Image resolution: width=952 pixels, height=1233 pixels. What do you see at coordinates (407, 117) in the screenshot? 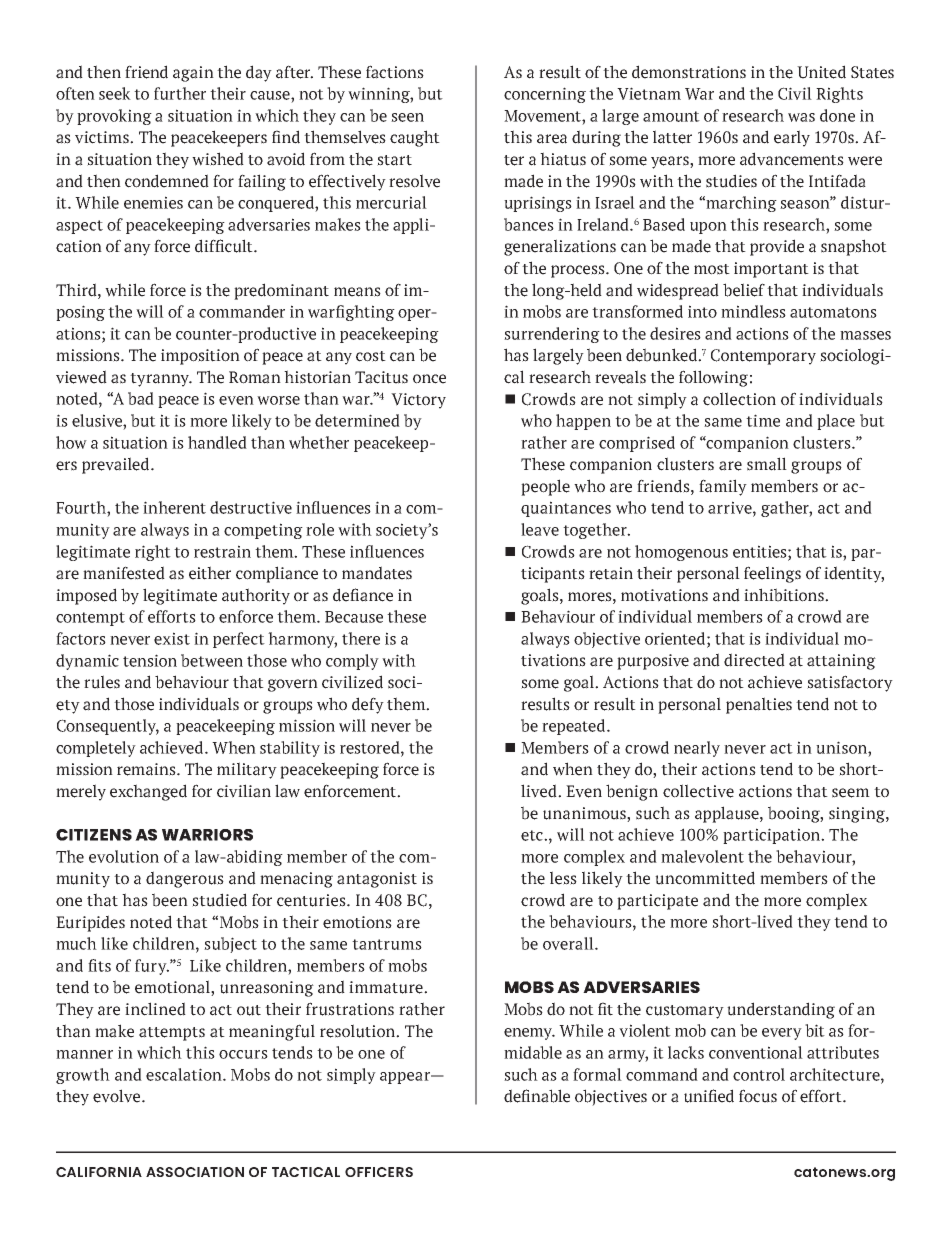
I see `seen` at bounding box center [407, 117].
